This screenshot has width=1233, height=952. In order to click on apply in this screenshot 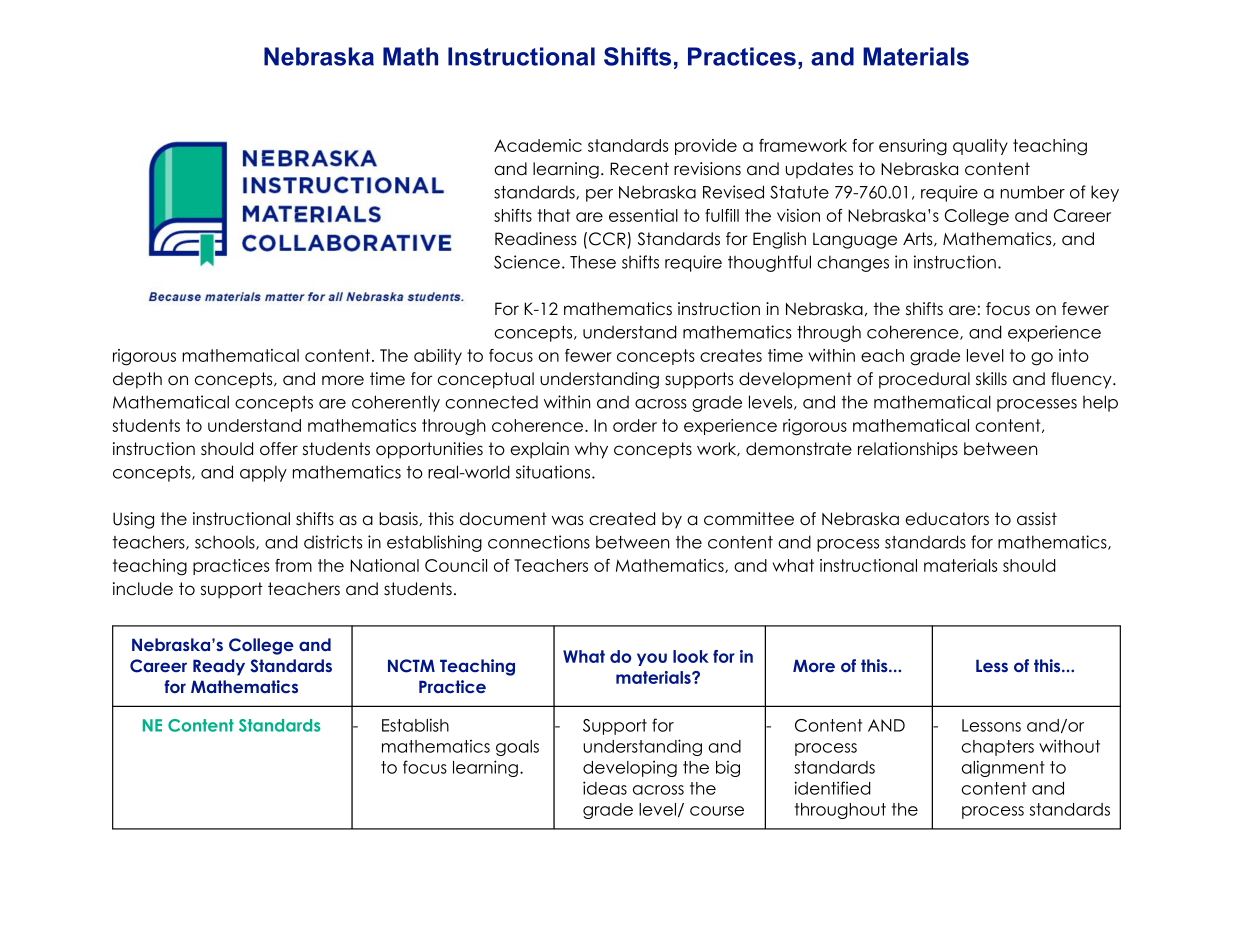, I will do `click(263, 473)`.
